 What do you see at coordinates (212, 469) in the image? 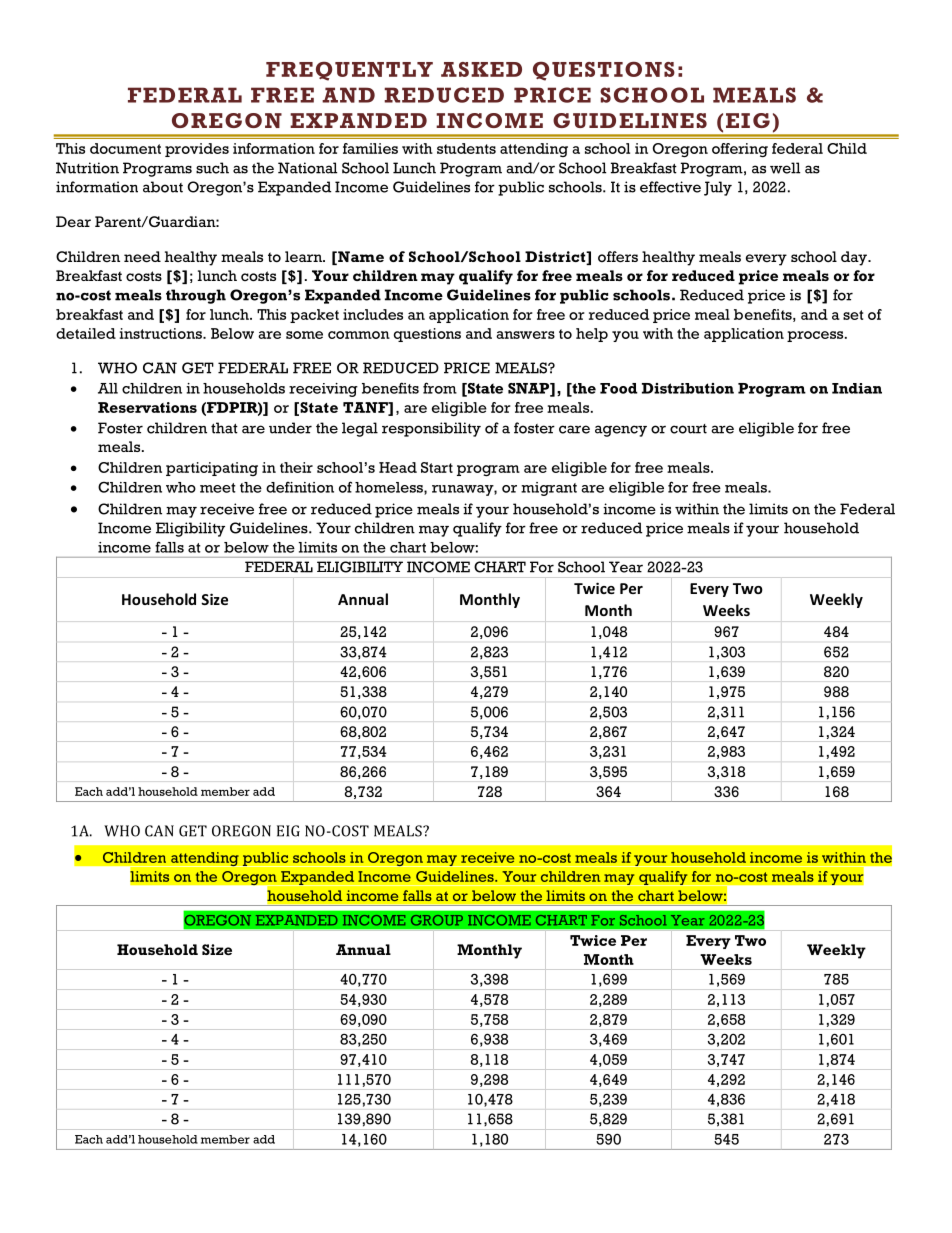
I see `participating` at bounding box center [212, 469].
